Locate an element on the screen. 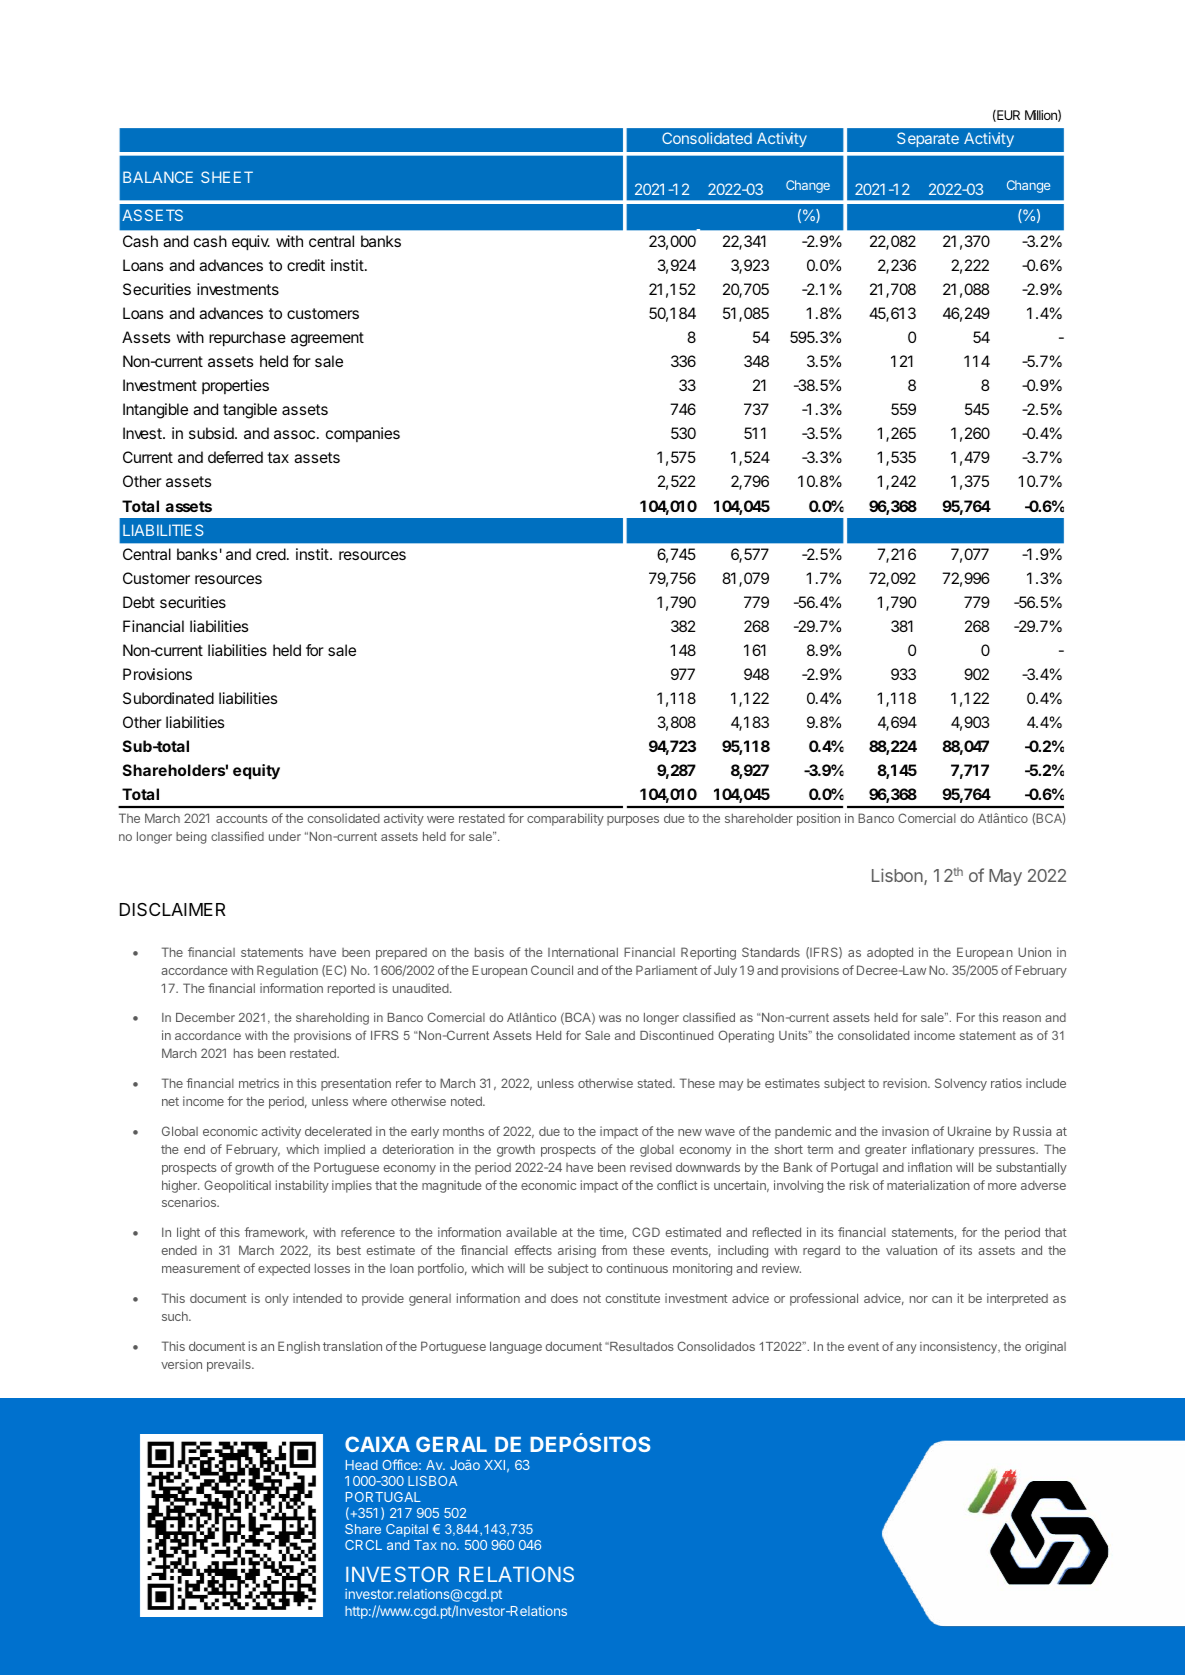 This screenshot has width=1185, height=1675. Head is located at coordinates (362, 1465).
